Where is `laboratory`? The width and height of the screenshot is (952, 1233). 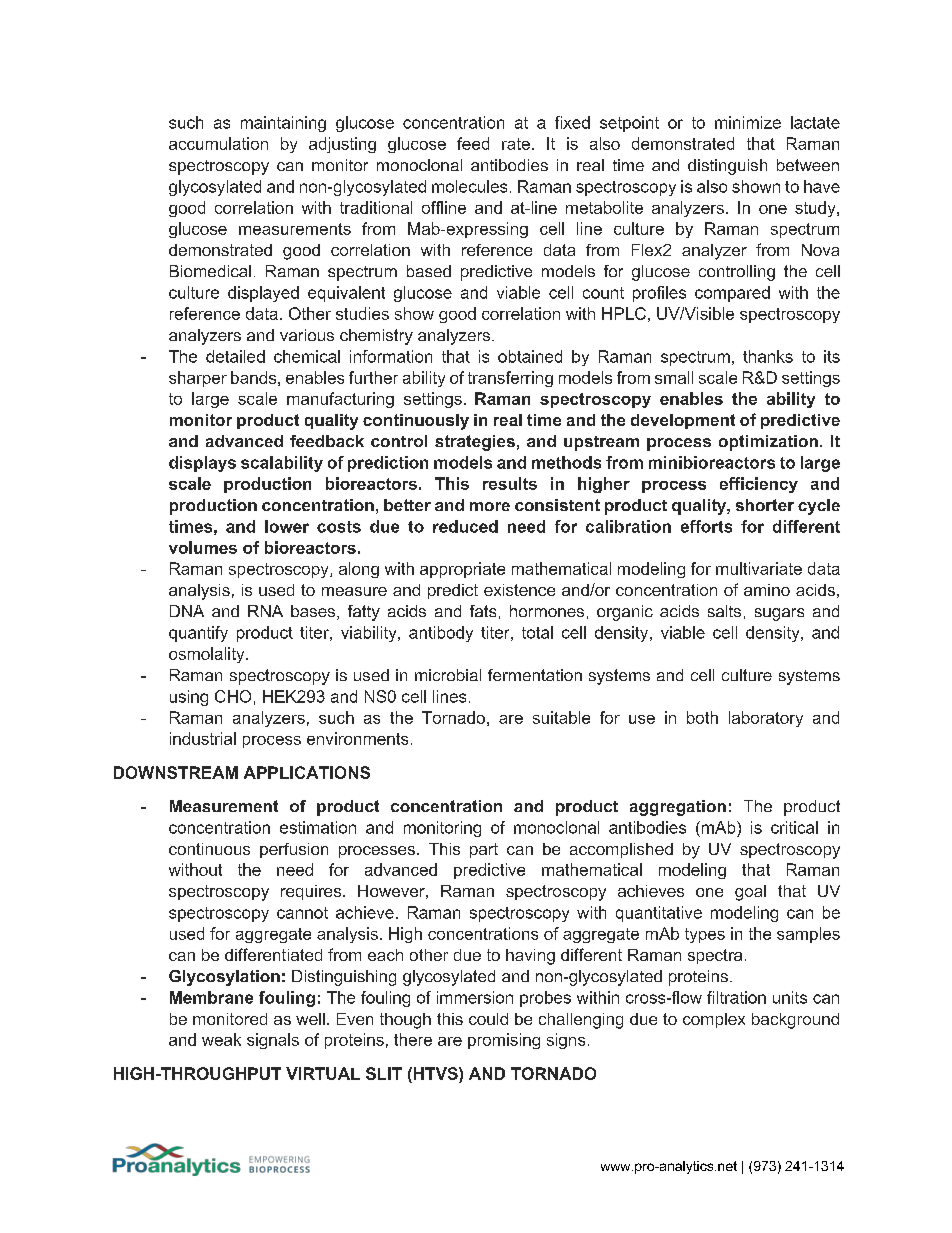 laboratory is located at coordinates (766, 719).
